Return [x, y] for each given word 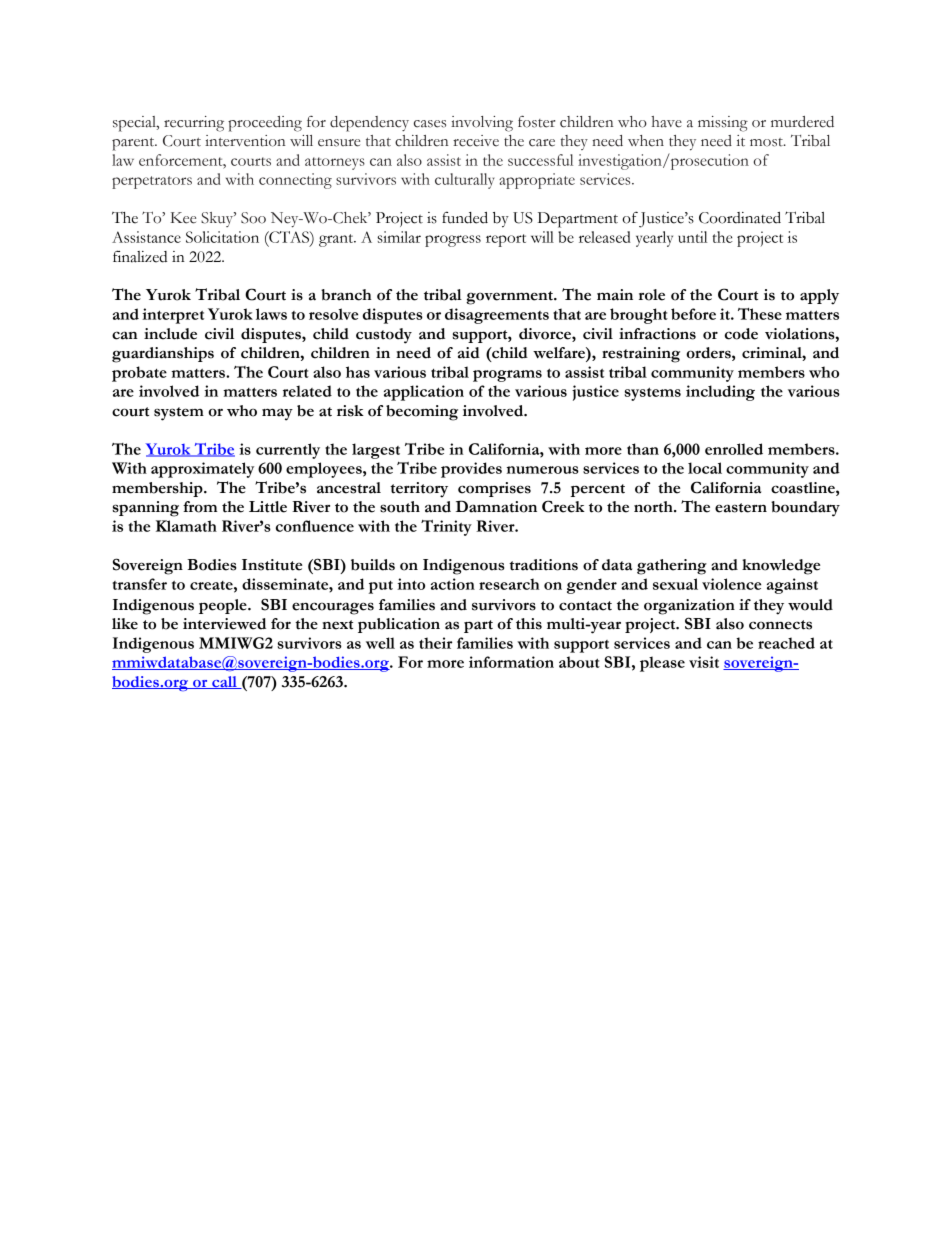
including [720, 393]
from [200, 507]
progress [453, 241]
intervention [245, 141]
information [511, 662]
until [692, 237]
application [424, 393]
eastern [741, 508]
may [277, 414]
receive [476, 141]
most [767, 142]
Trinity [446, 528]
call [224, 682]
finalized [140, 256]
